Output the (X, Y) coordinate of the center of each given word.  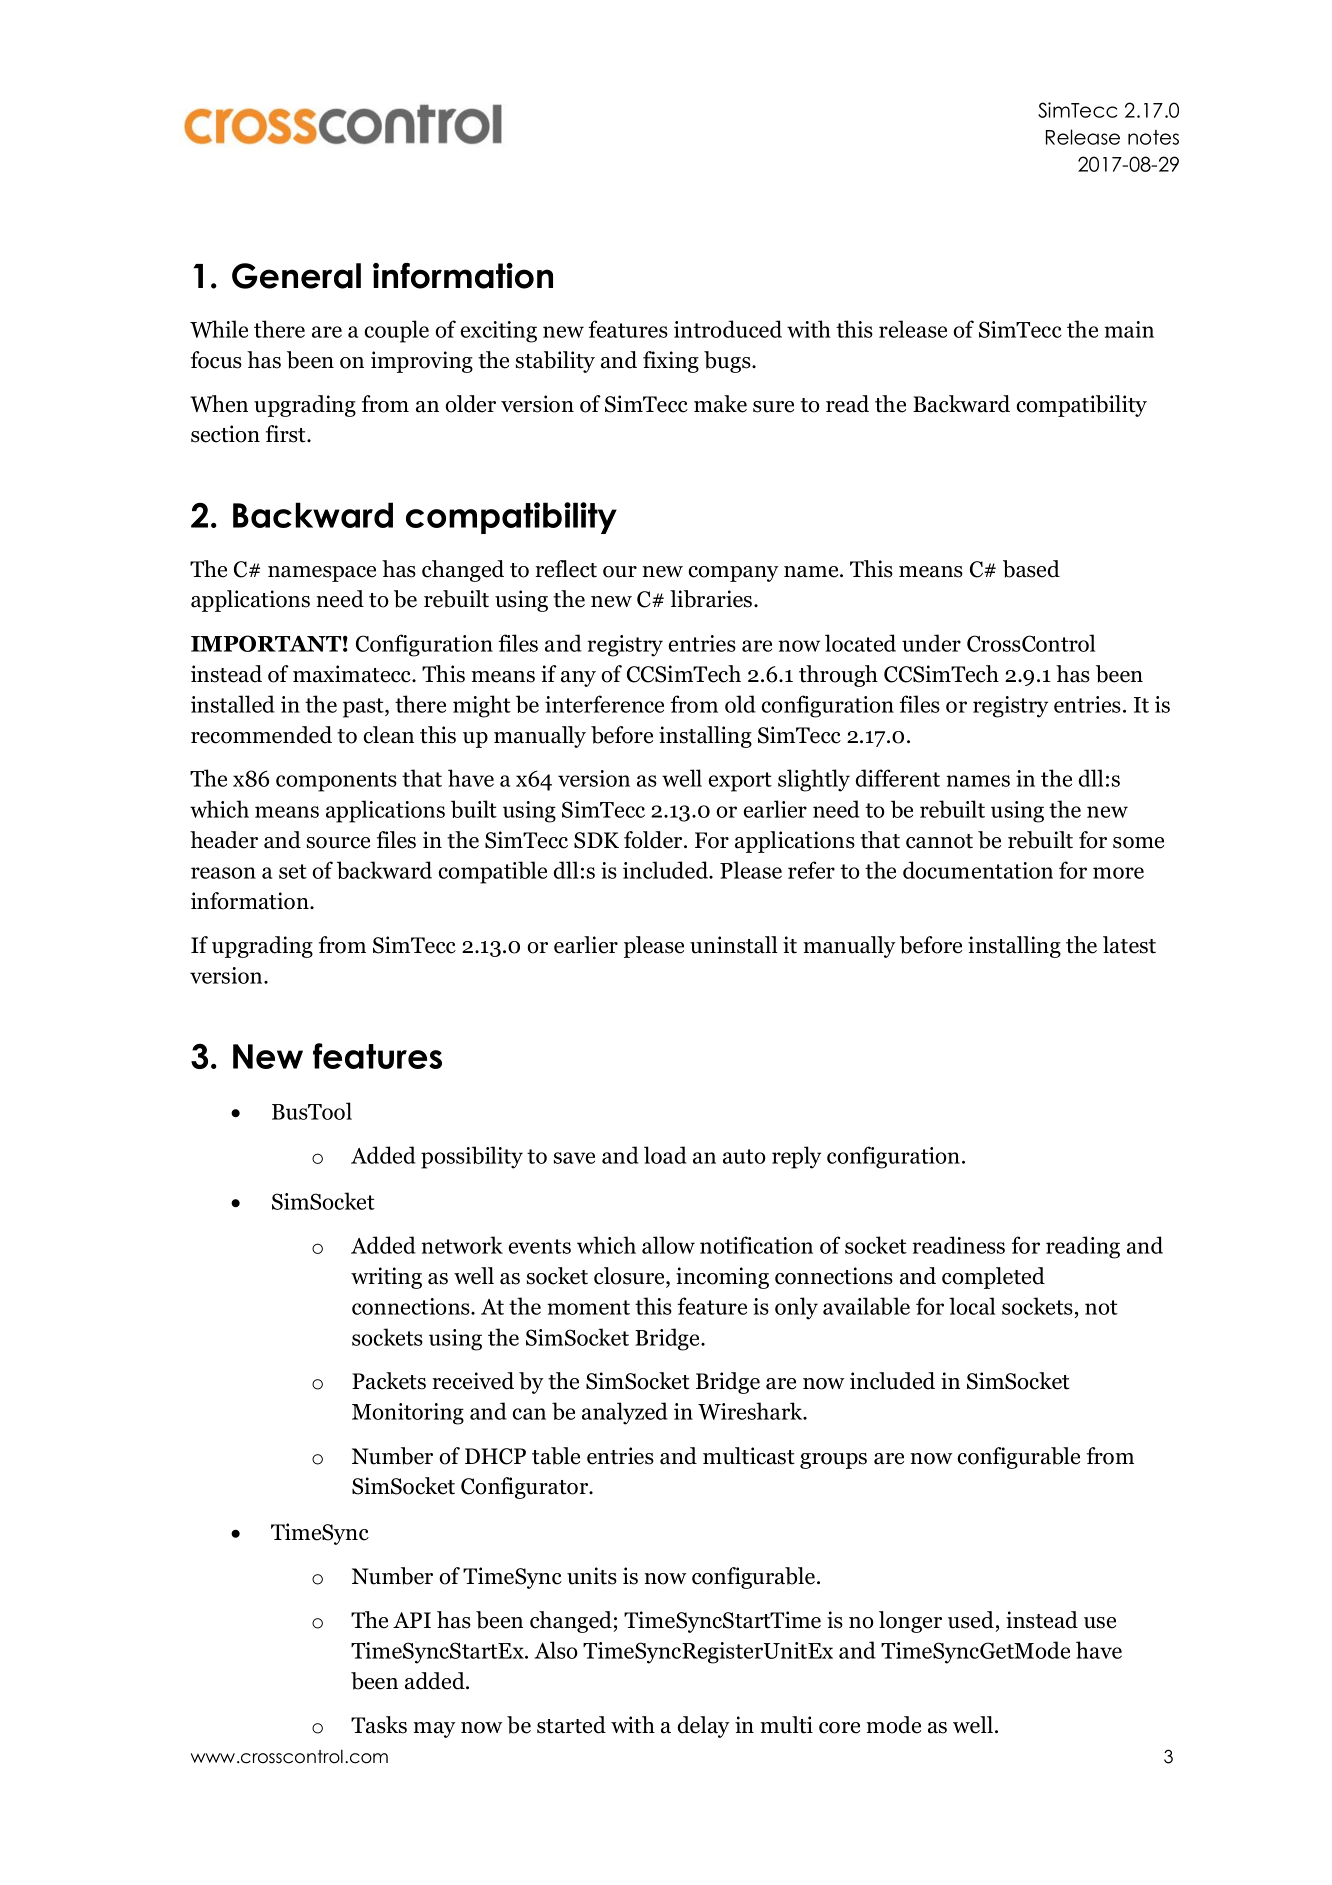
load (665, 1155)
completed (993, 1278)
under (931, 643)
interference (604, 704)
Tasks (379, 1725)
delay (703, 1727)
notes (1153, 137)
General (296, 276)
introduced (728, 329)
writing (386, 1278)
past (364, 708)
